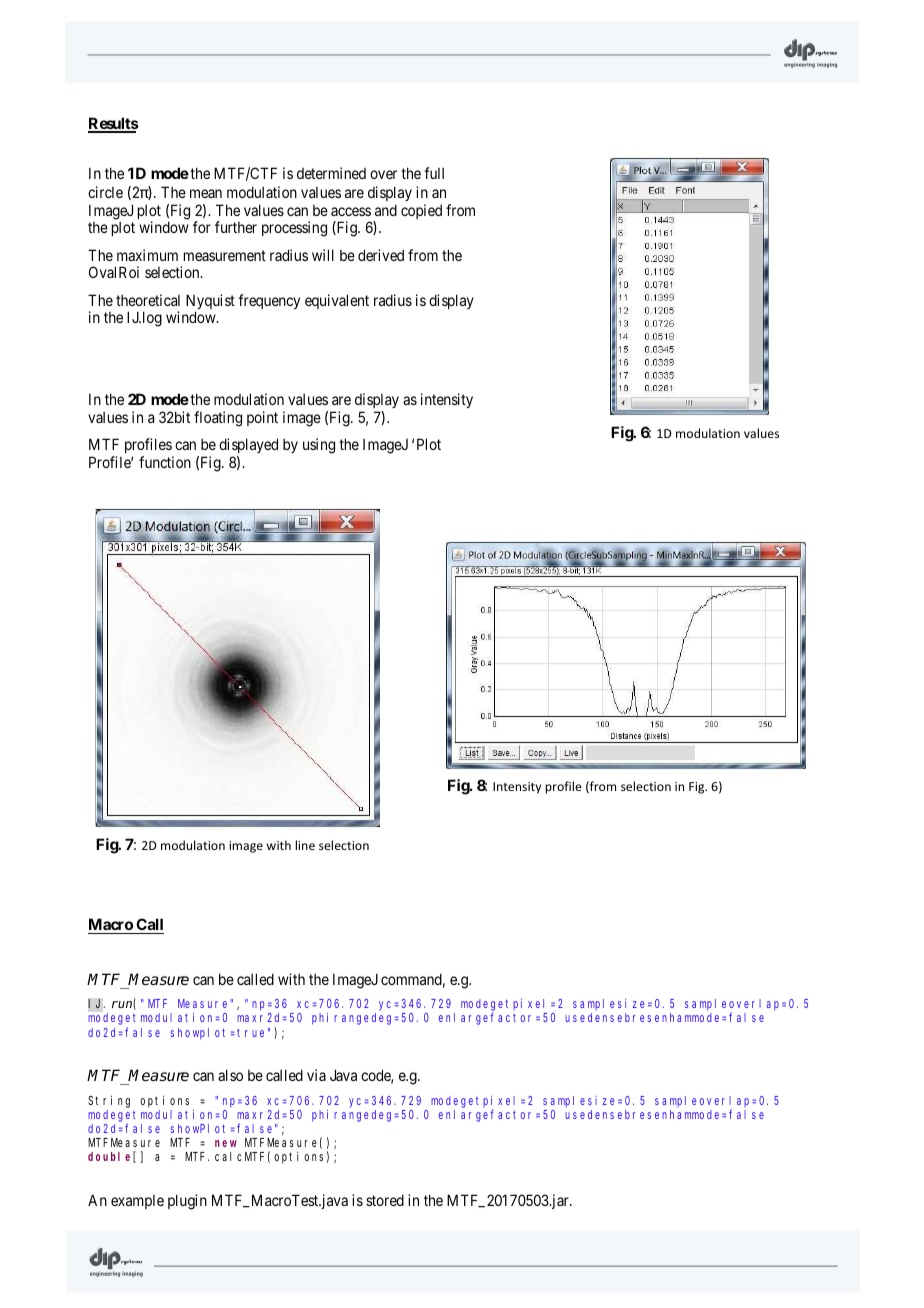 The image size is (924, 1308). I want to click on copied, so click(421, 211).
